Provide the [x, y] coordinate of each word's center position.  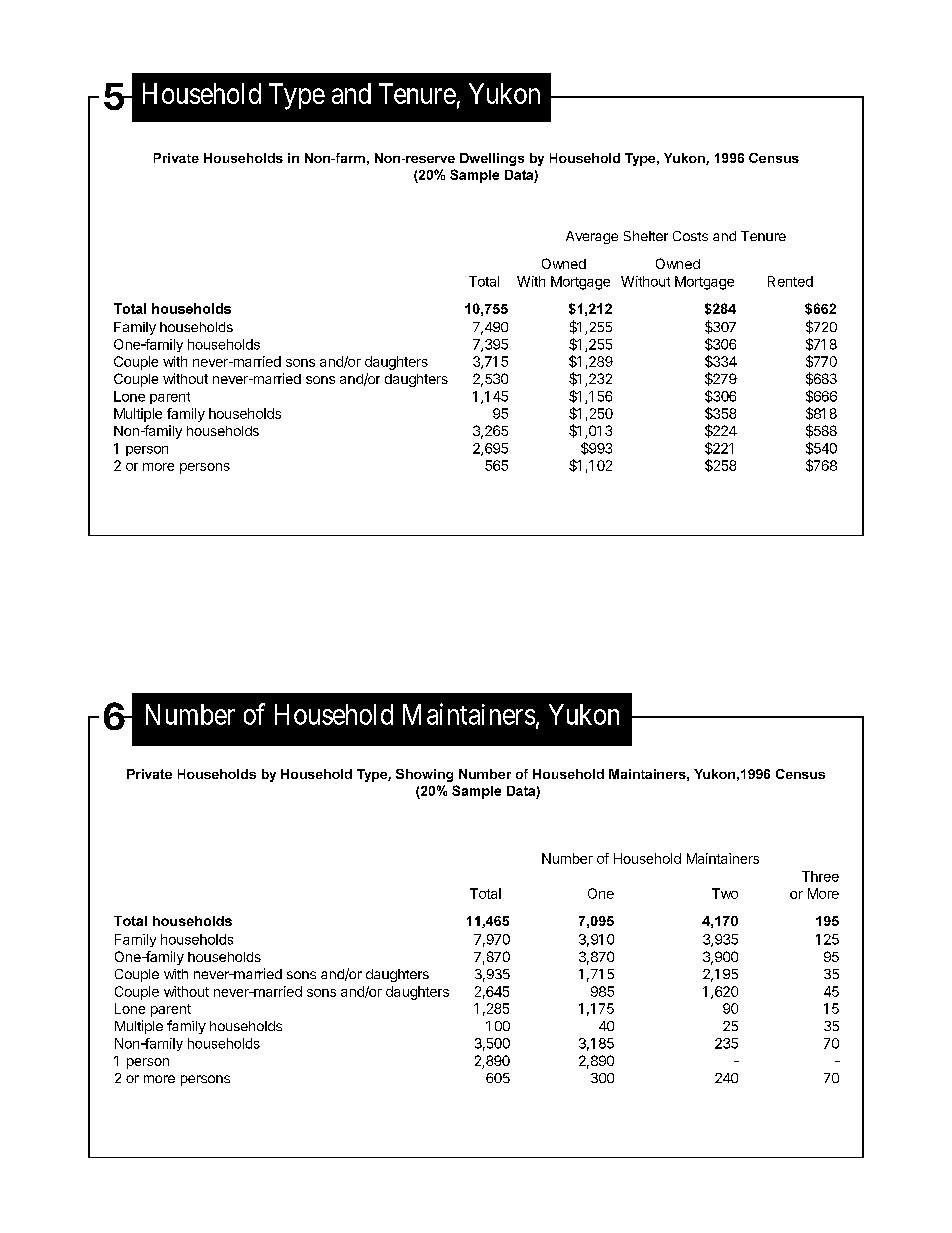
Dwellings [492, 159]
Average [592, 237]
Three [820, 876]
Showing [424, 775]
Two [725, 893]
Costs [690, 236]
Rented [790, 281]
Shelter [646, 236]
